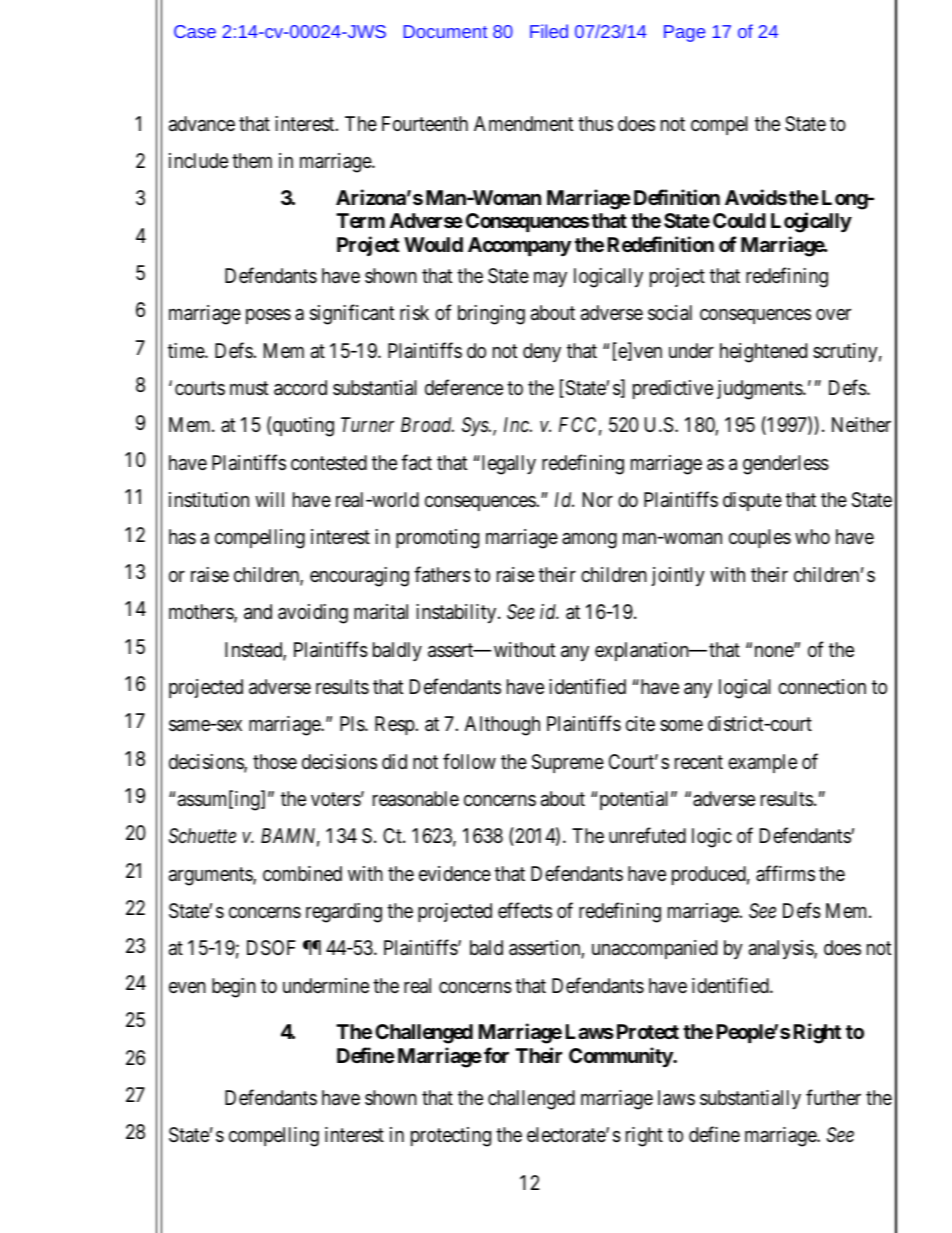 The height and width of the image is (1233, 952). Describe the element at coordinates (234, 988) in the image. I see `begin` at that location.
